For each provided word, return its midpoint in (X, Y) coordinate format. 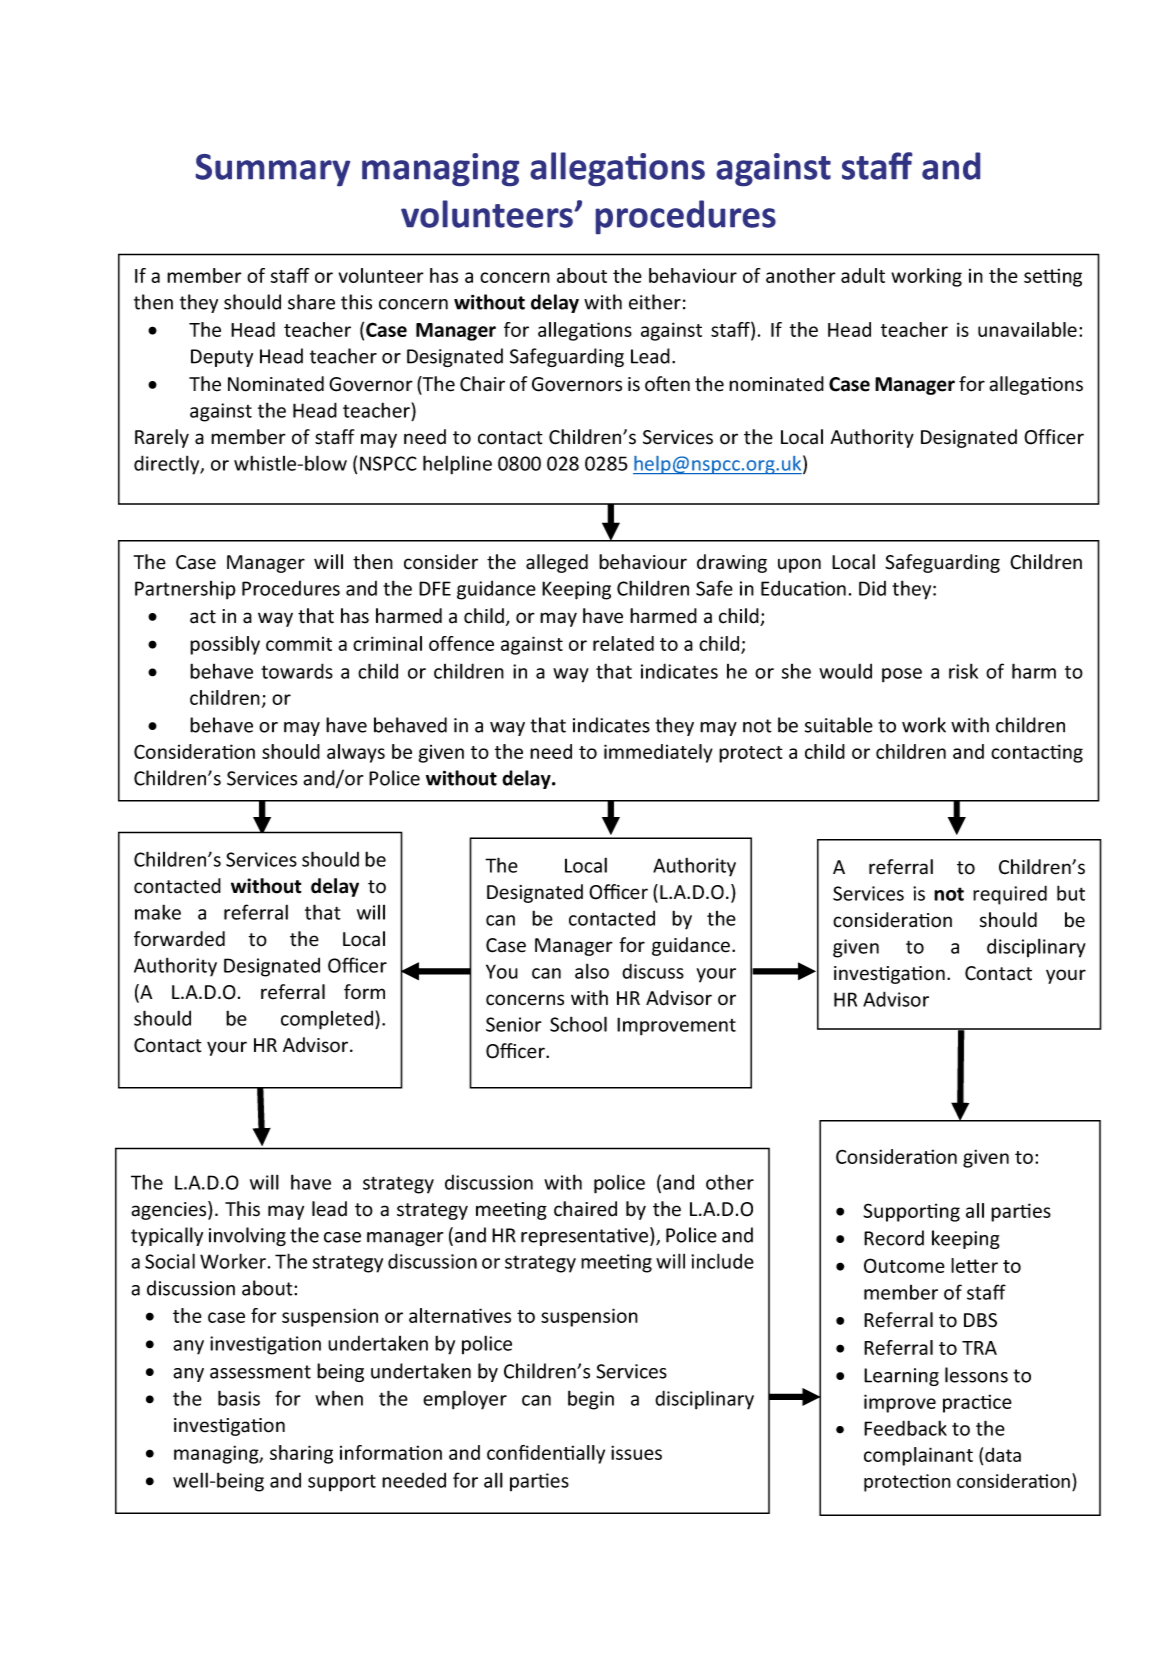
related (623, 643)
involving (247, 1236)
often (667, 384)
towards (297, 671)
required (1010, 895)
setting (1053, 277)
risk (963, 671)
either (655, 302)
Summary (273, 170)
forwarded (179, 939)
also (592, 971)
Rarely (162, 438)
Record (894, 1238)
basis (239, 1398)
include (722, 1261)
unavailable (1027, 329)
